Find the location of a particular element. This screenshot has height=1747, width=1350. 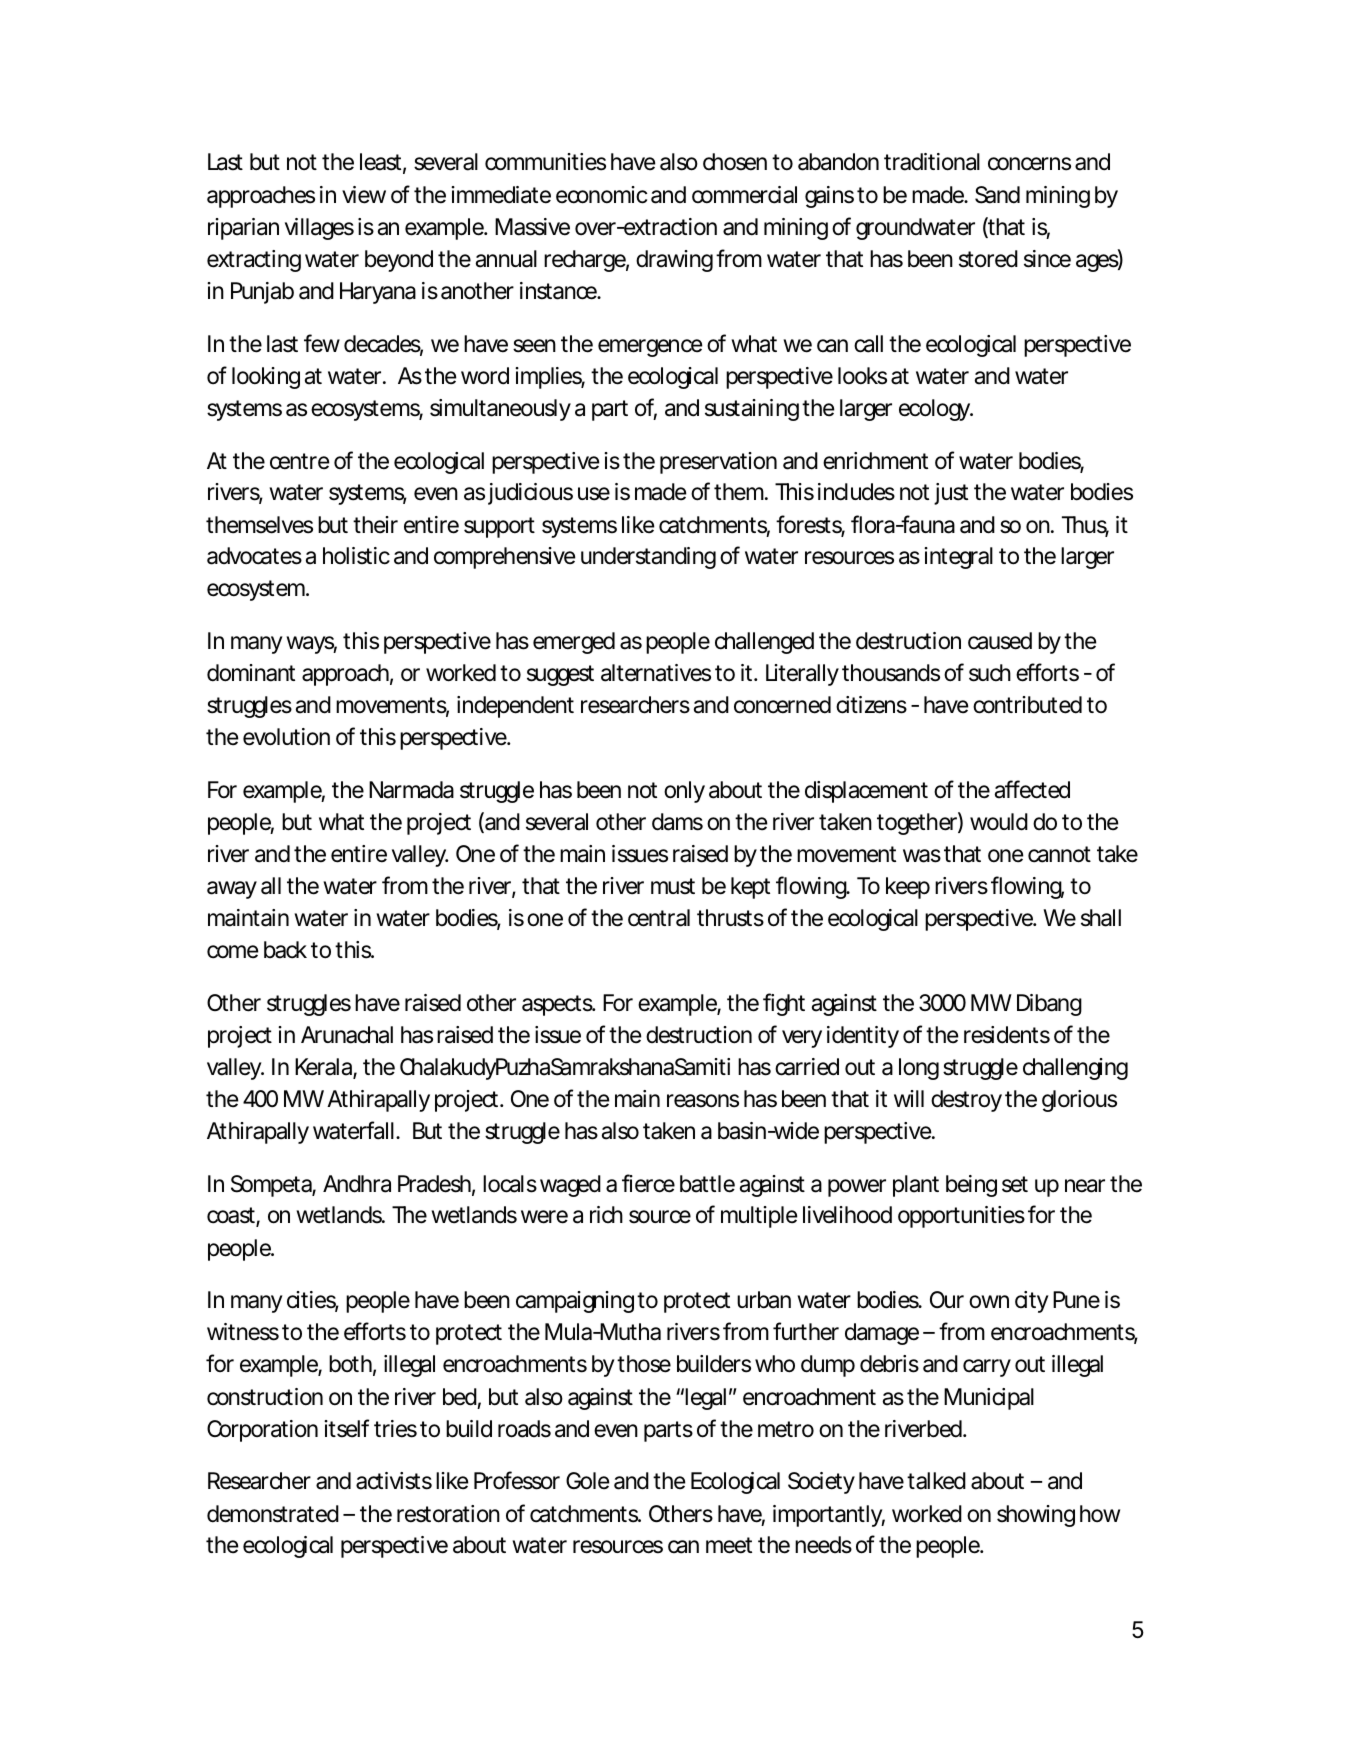

view is located at coordinates (364, 195).
